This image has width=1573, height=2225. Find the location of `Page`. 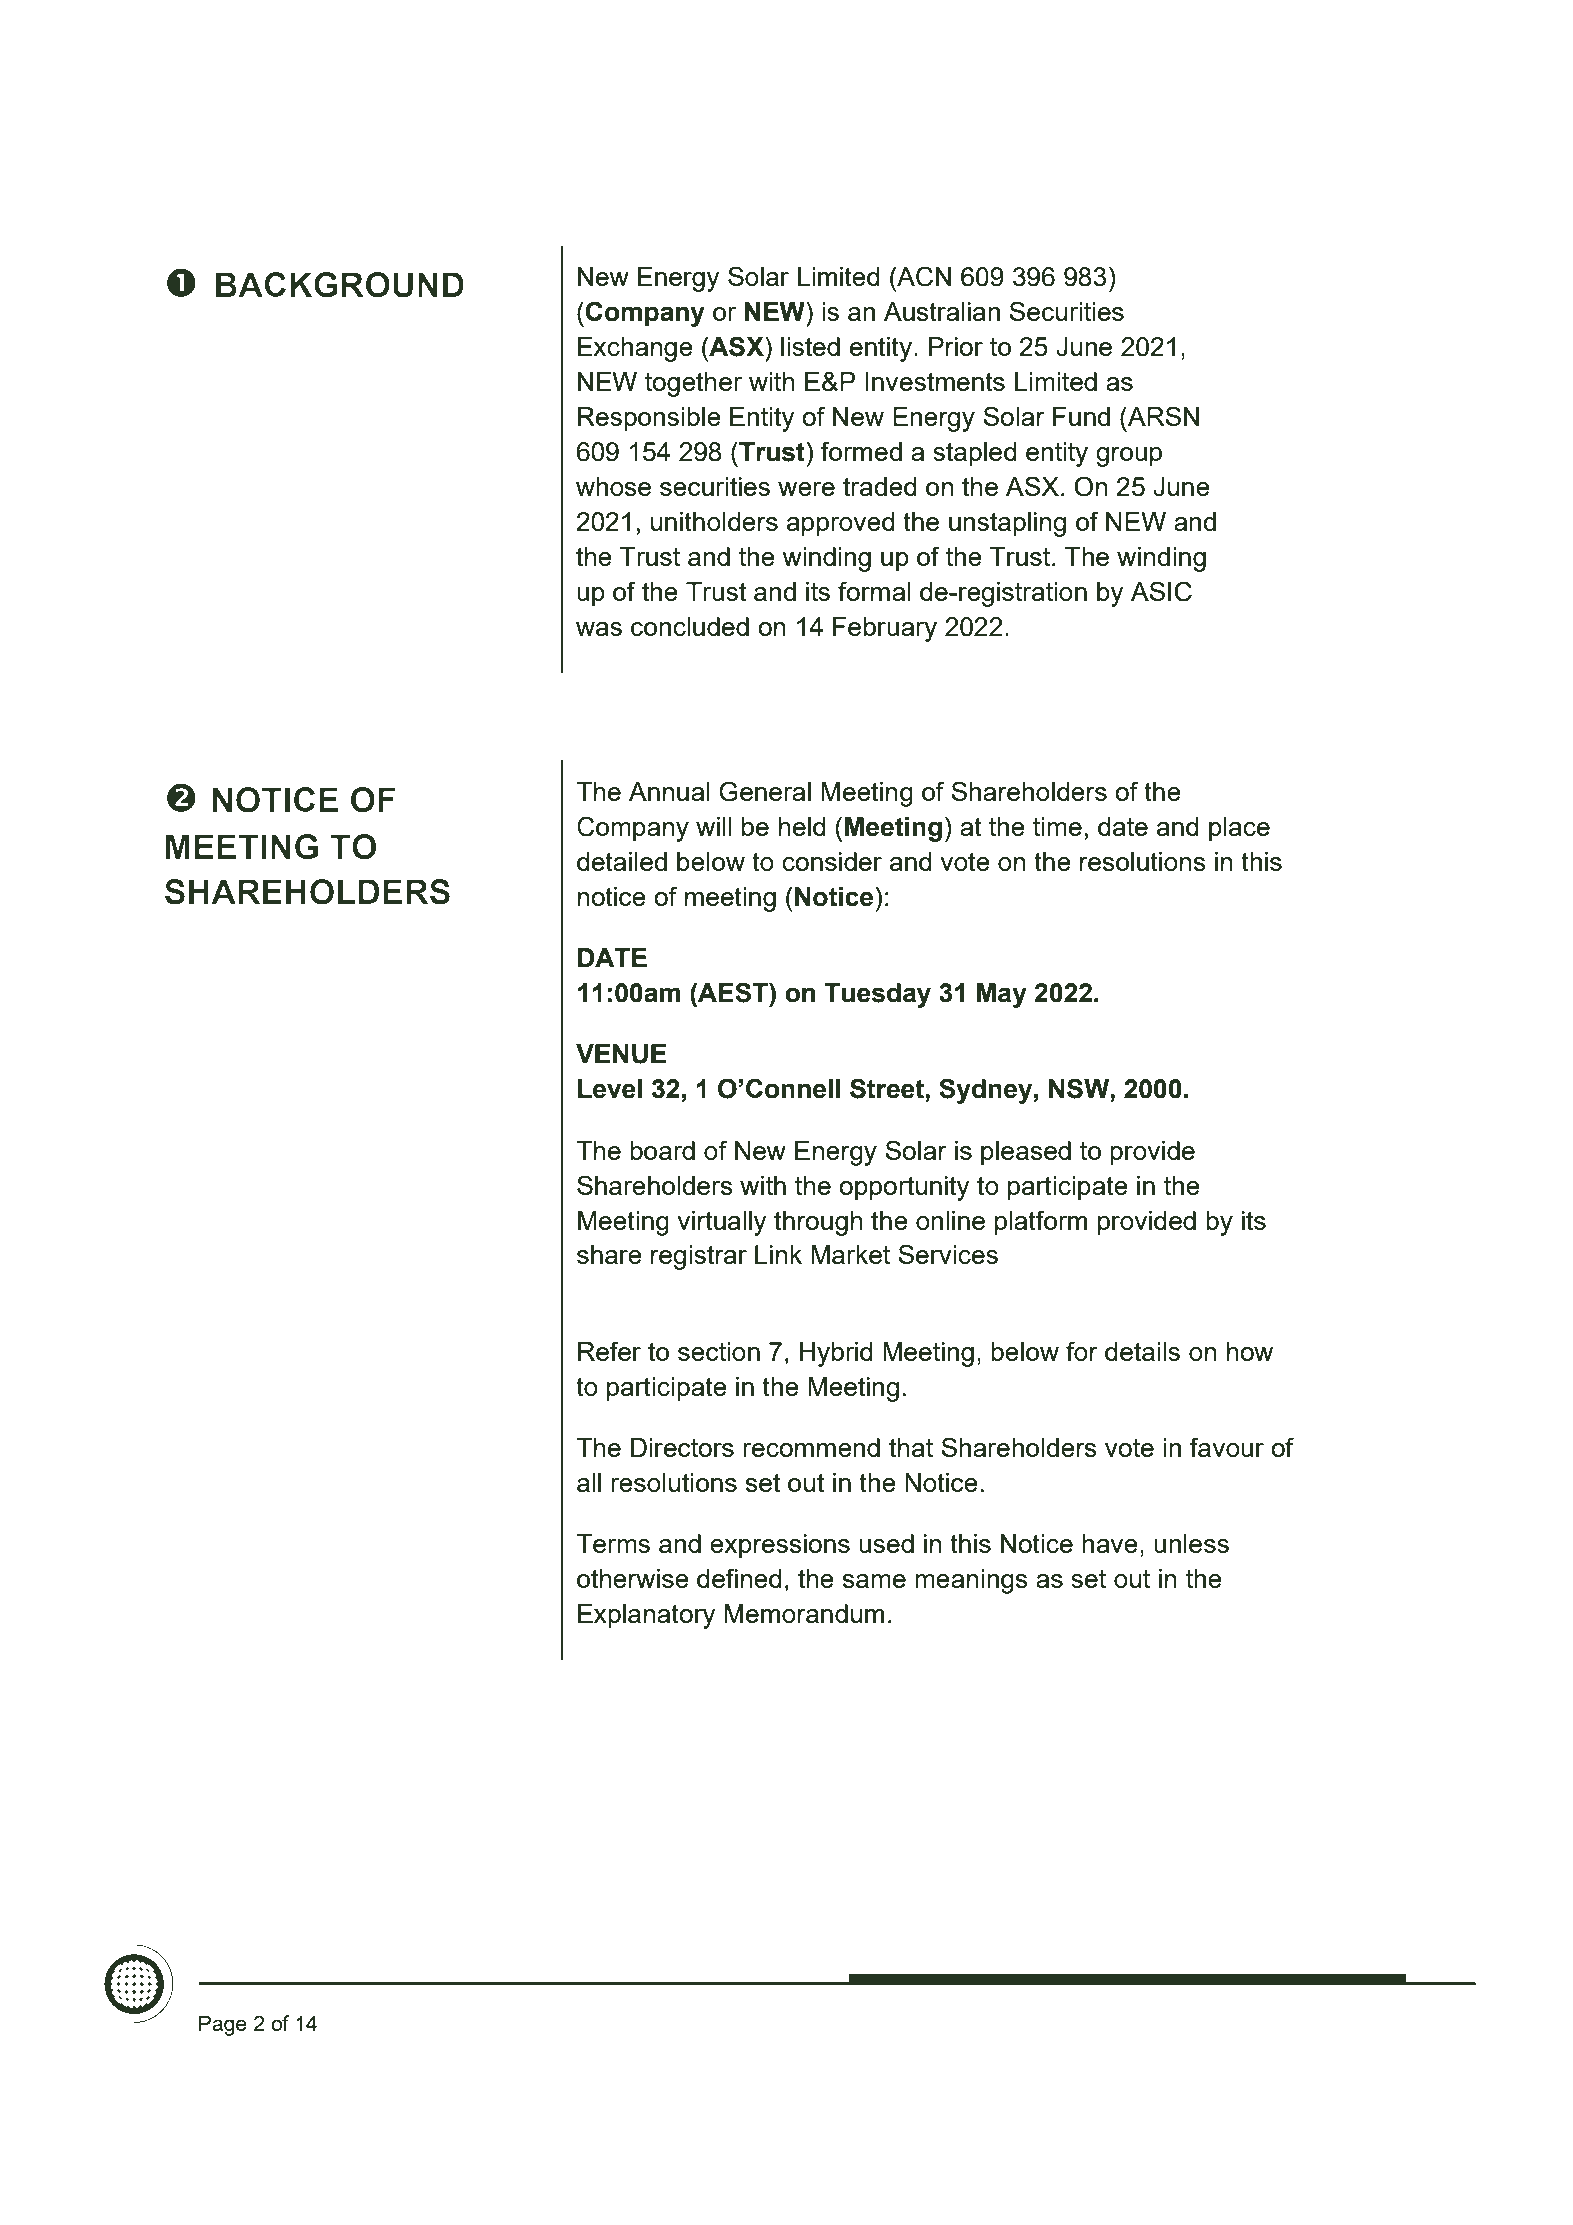

Page is located at coordinates (223, 2025).
